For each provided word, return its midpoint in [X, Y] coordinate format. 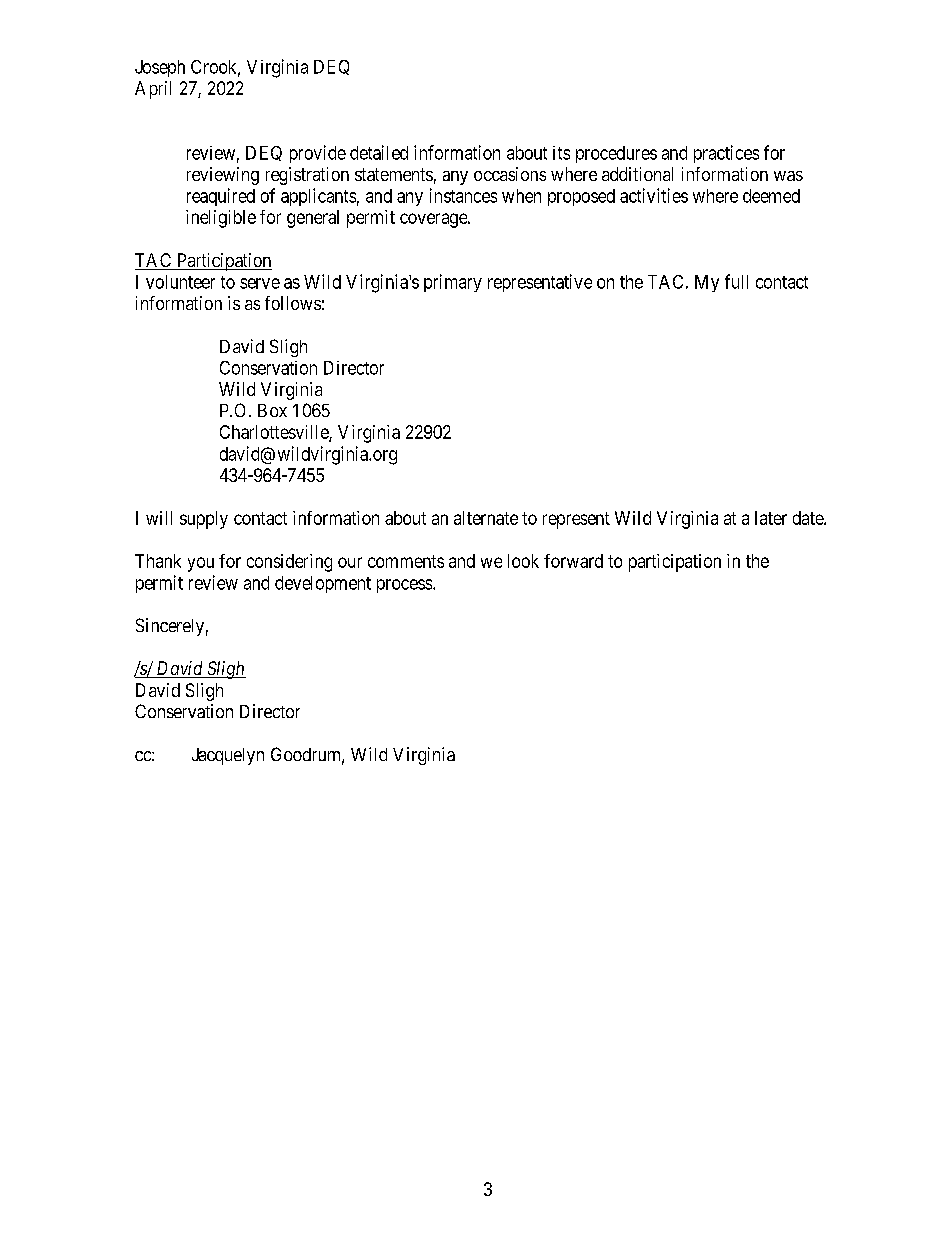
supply [204, 520]
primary [453, 283]
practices [726, 154]
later [771, 518]
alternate [486, 518]
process [405, 586]
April [153, 90]
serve [260, 283]
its [561, 153]
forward [573, 561]
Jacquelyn [228, 756]
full [736, 281]
